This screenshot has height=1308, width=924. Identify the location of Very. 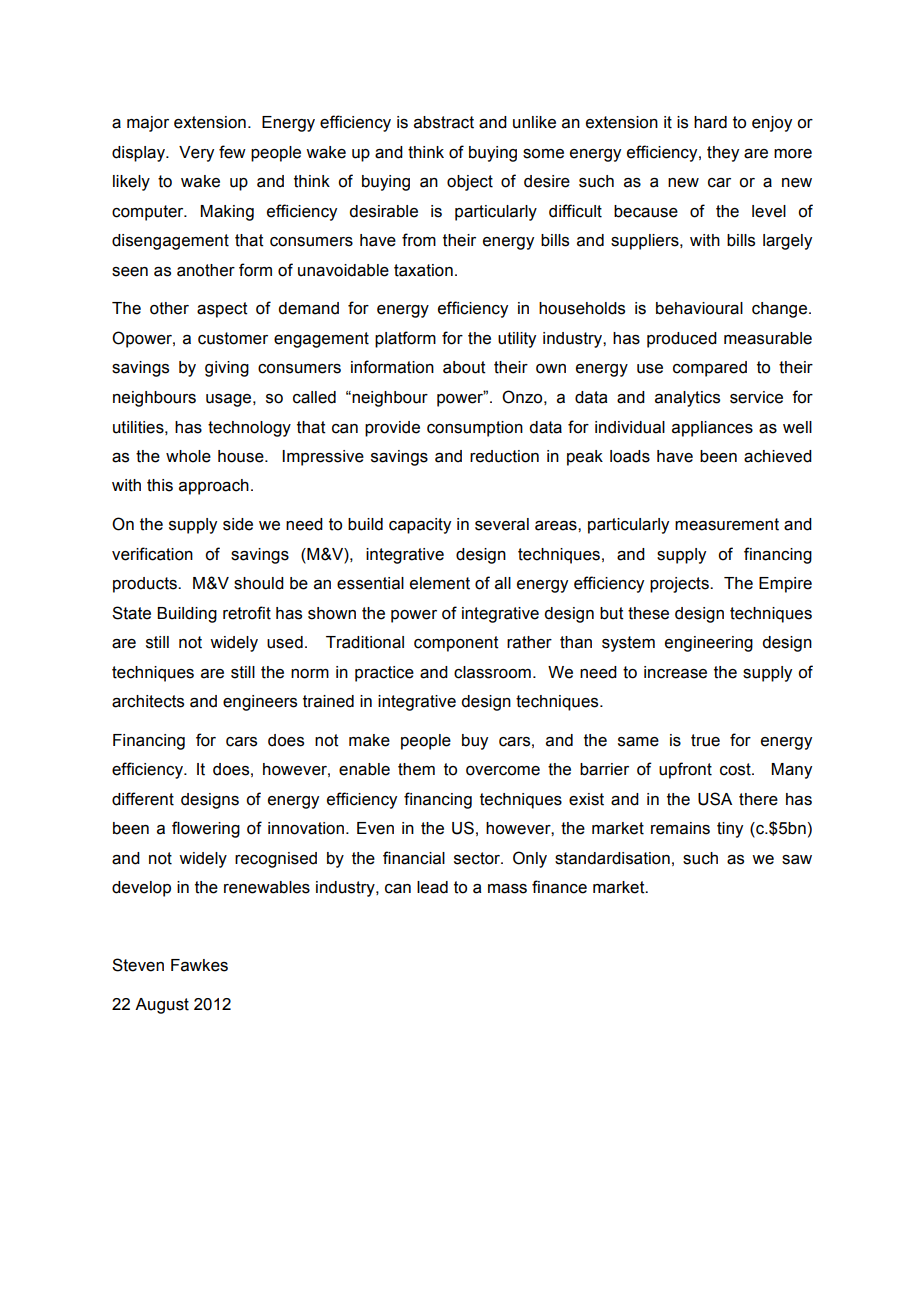
(196, 154).
